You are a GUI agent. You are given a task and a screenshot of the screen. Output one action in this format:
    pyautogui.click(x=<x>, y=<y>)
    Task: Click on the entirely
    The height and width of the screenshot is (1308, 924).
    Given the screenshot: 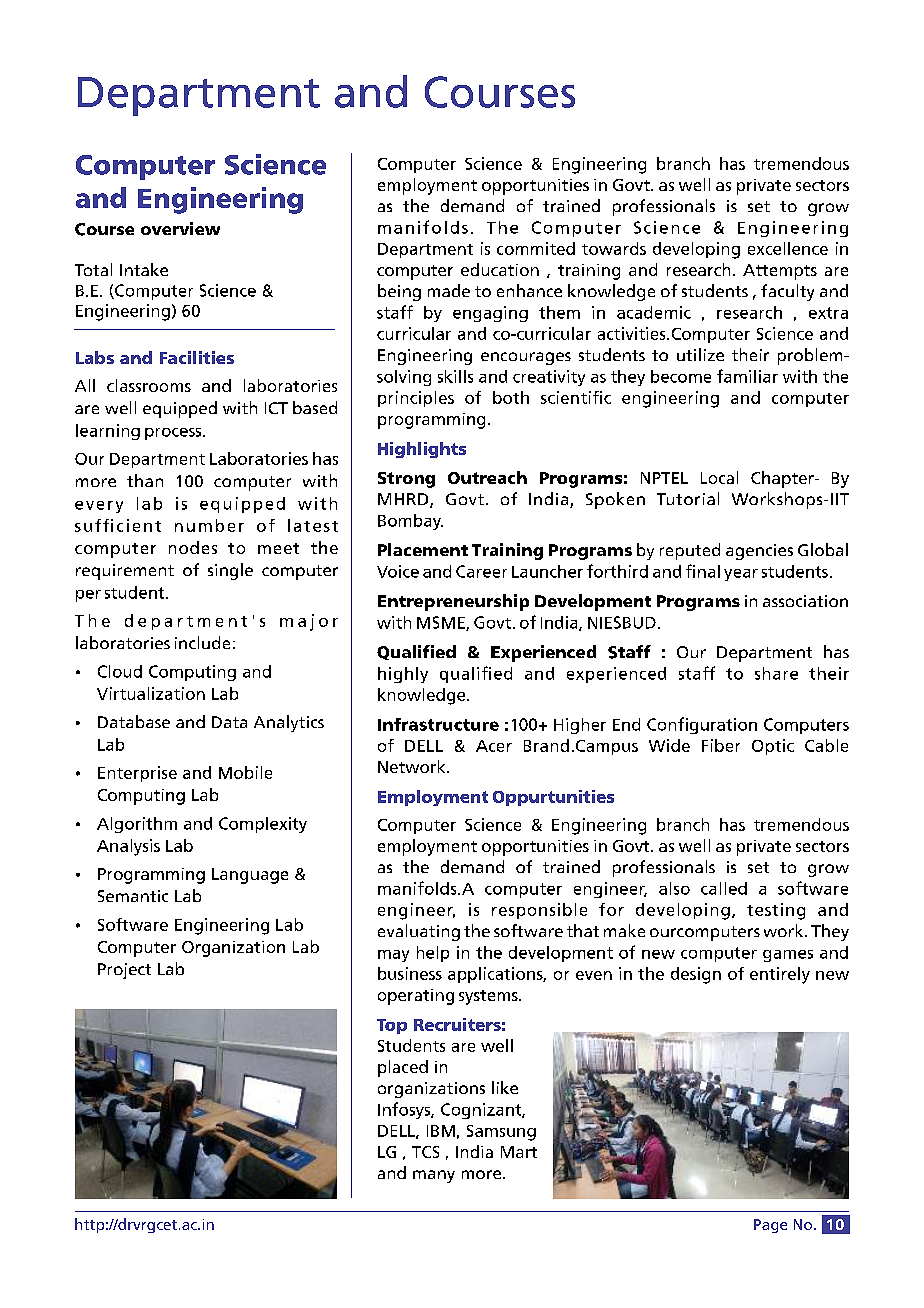 What is the action you would take?
    pyautogui.click(x=780, y=975)
